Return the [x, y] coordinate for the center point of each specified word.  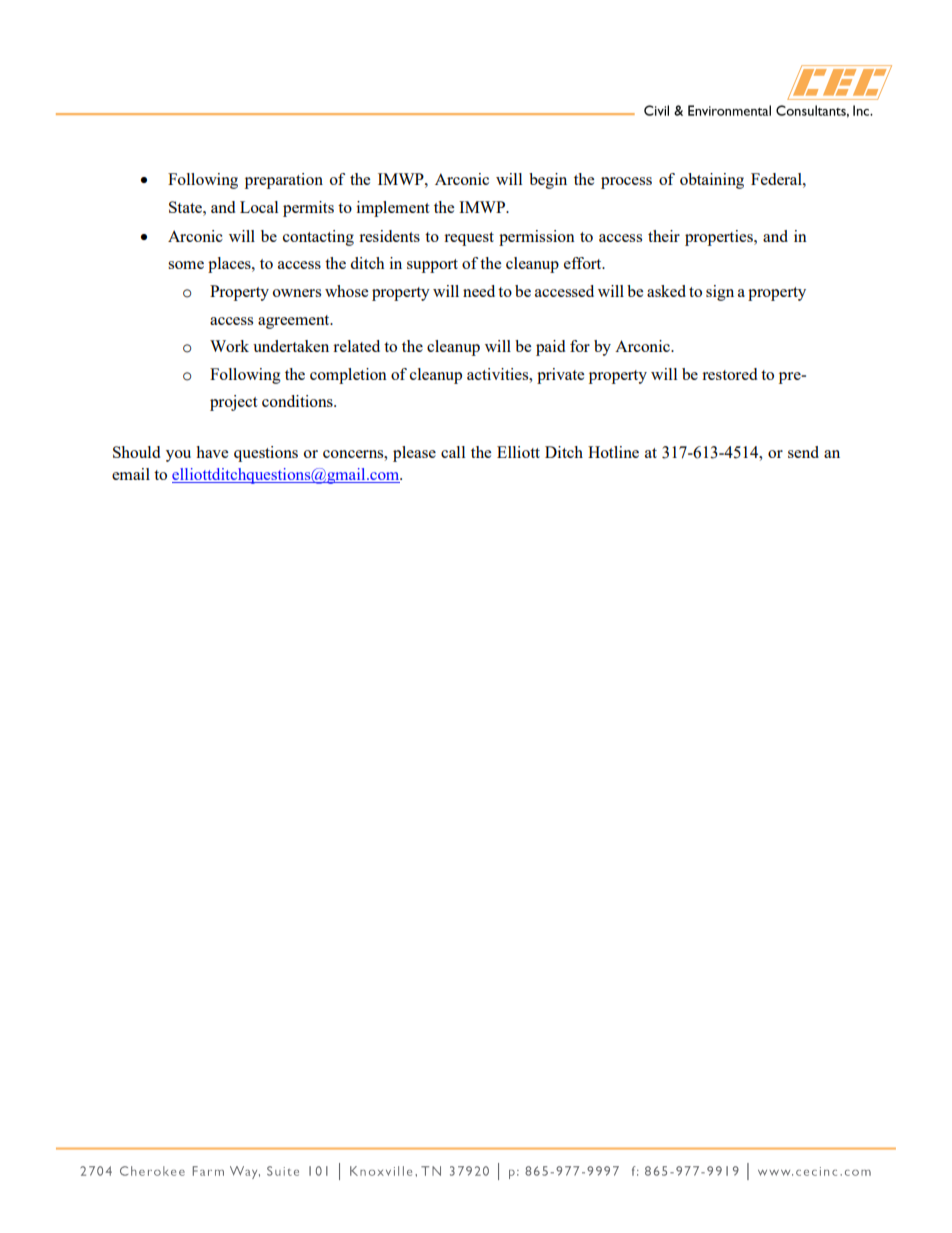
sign [720, 293]
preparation [284, 181]
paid [550, 348]
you [178, 456]
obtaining [712, 181]
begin [548, 181]
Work [229, 346]
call [453, 452]
